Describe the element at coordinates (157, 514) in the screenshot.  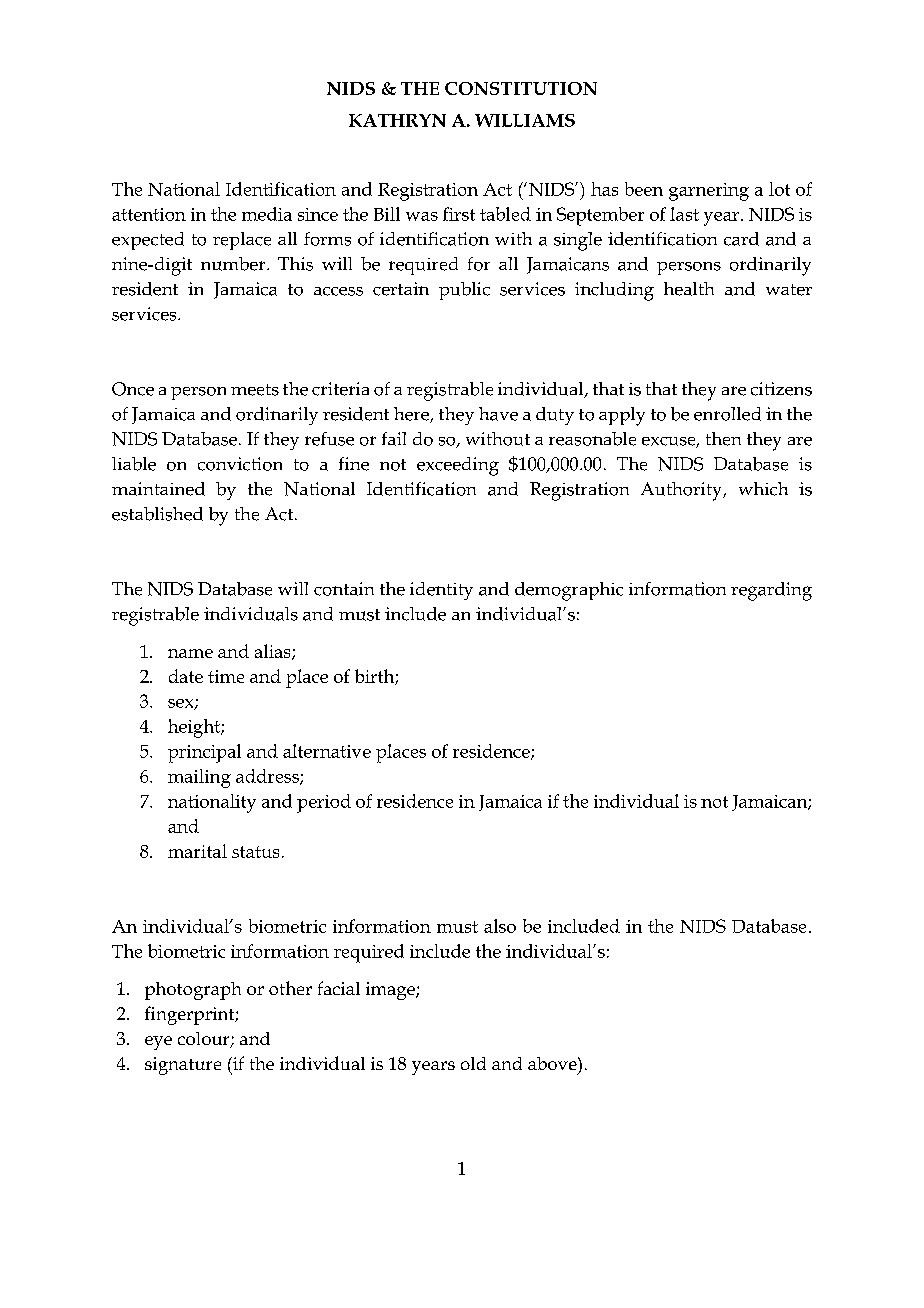
I see `established` at that location.
